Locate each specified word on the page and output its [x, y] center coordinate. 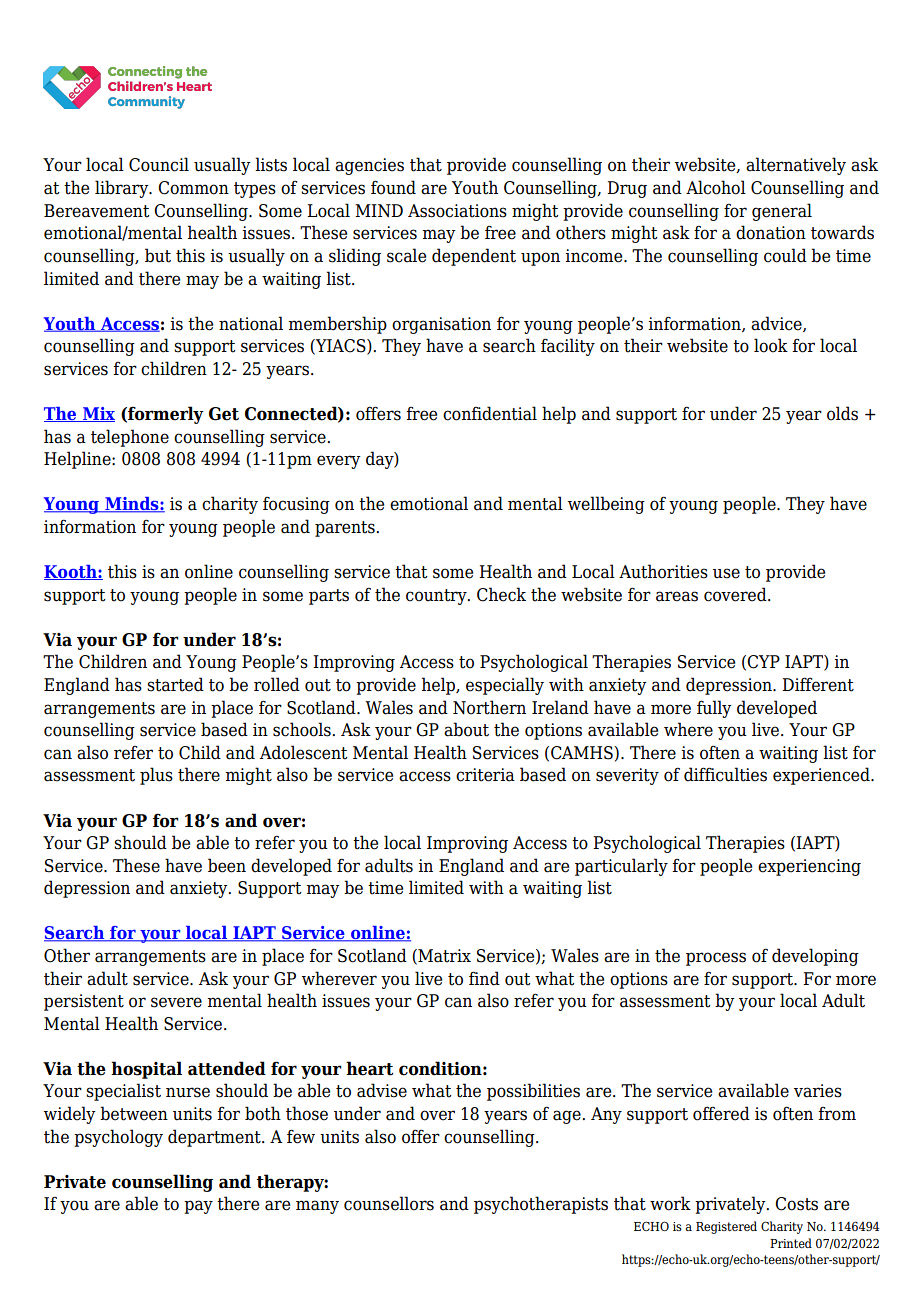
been [227, 865]
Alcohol [716, 187]
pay [198, 1207]
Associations [457, 211]
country [437, 597]
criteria [485, 775]
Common [193, 188]
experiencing [809, 867]
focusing [296, 505]
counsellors [389, 1203]
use [726, 573]
